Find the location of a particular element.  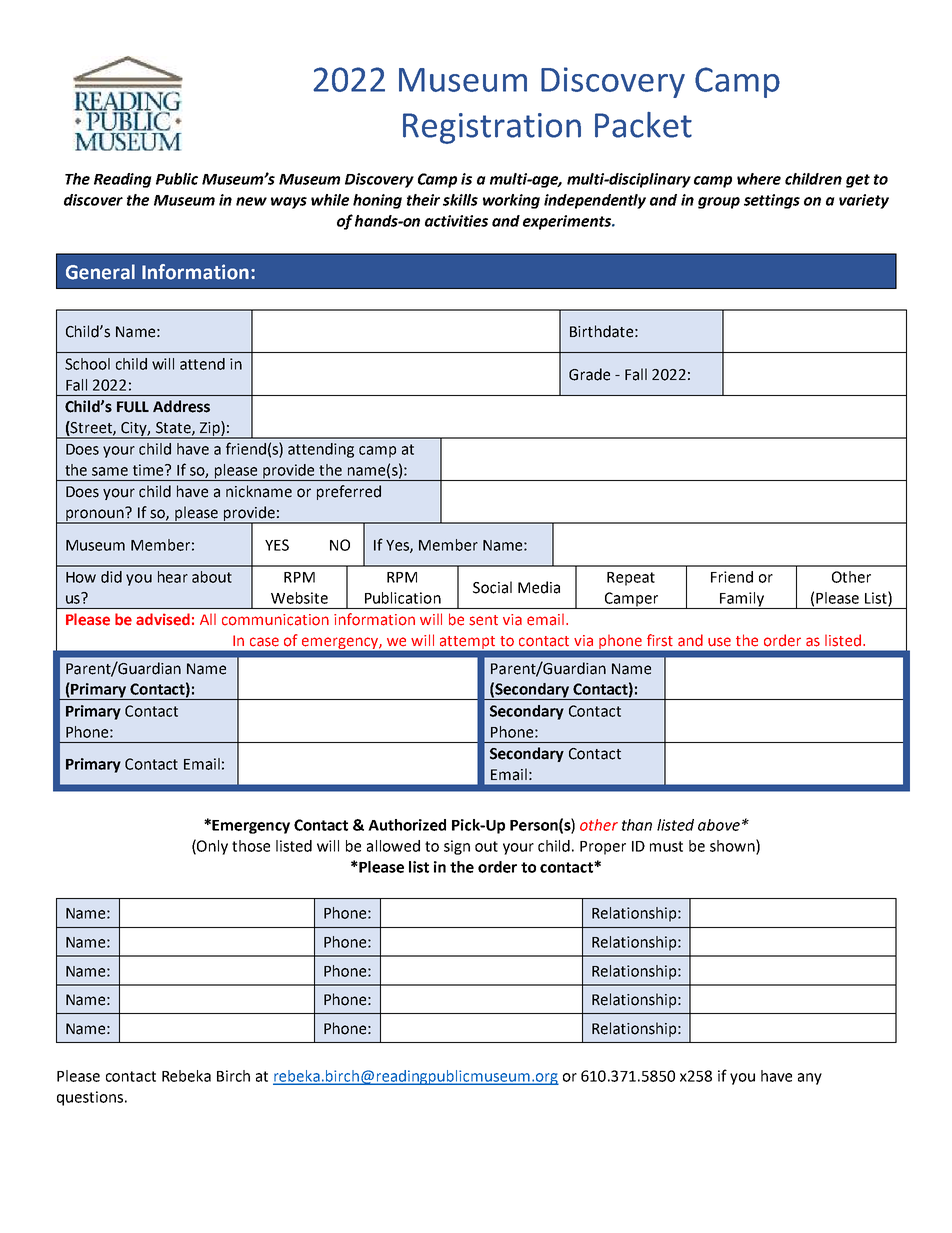

Family is located at coordinates (742, 600).
